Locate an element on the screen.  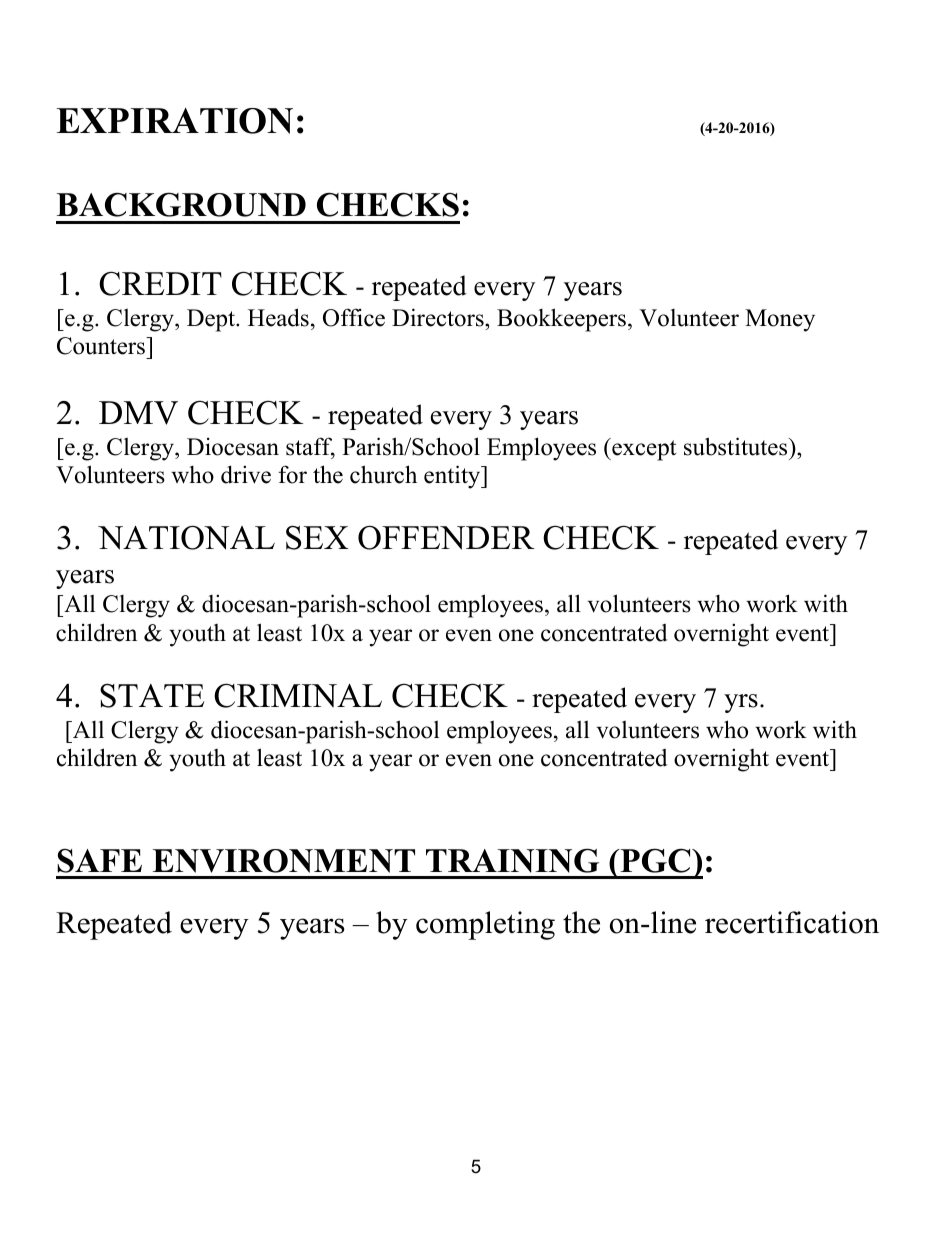
Money is located at coordinates (780, 320).
